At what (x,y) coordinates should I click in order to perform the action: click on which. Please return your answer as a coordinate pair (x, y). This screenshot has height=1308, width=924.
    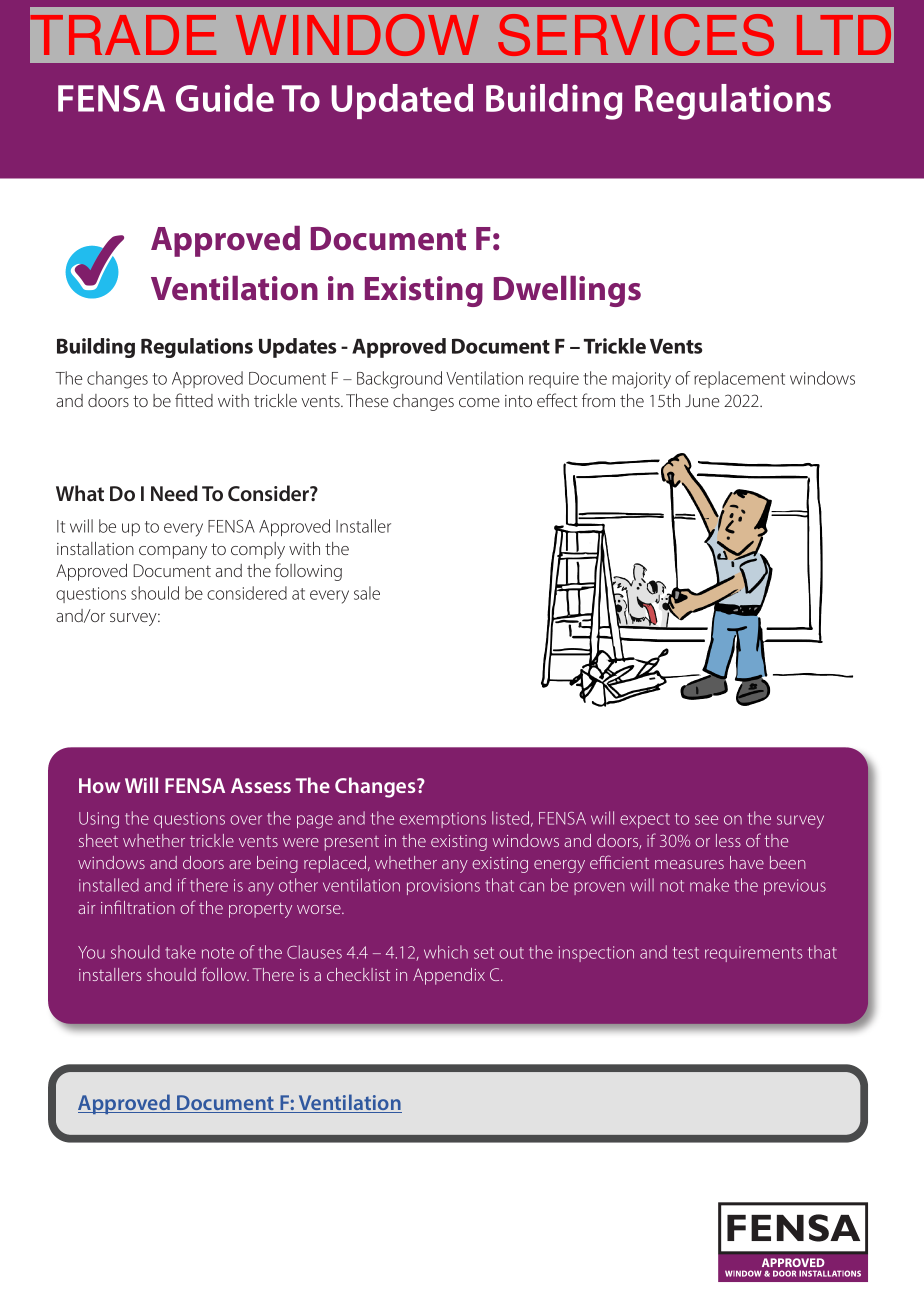
    Looking at the image, I should click on (446, 952).
